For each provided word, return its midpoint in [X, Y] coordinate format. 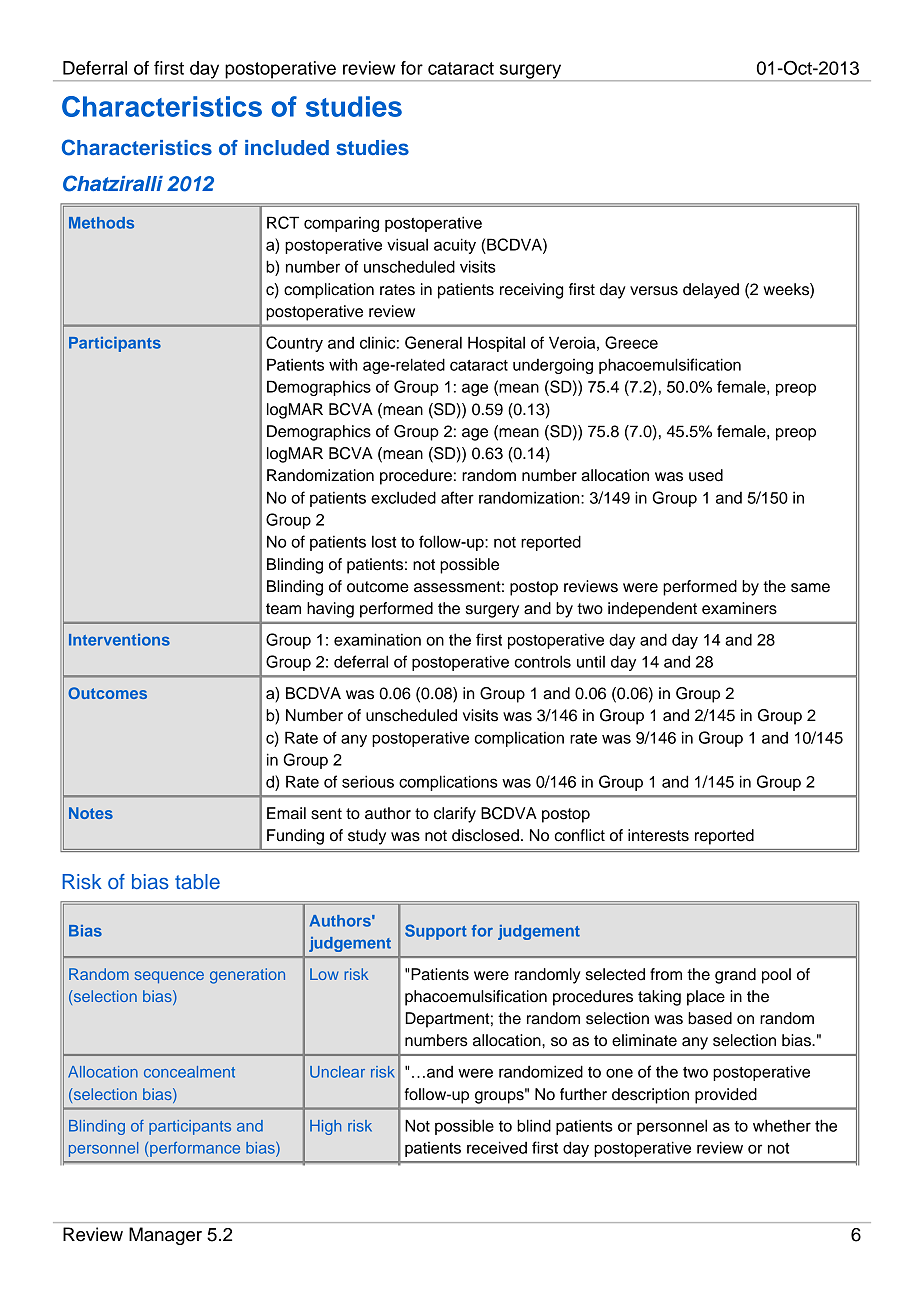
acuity [455, 246]
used [706, 475]
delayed [711, 291]
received [497, 1147]
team [283, 609]
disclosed [485, 835]
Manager [165, 1236]
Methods [101, 223]
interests [658, 835]
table [197, 881]
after [457, 497]
